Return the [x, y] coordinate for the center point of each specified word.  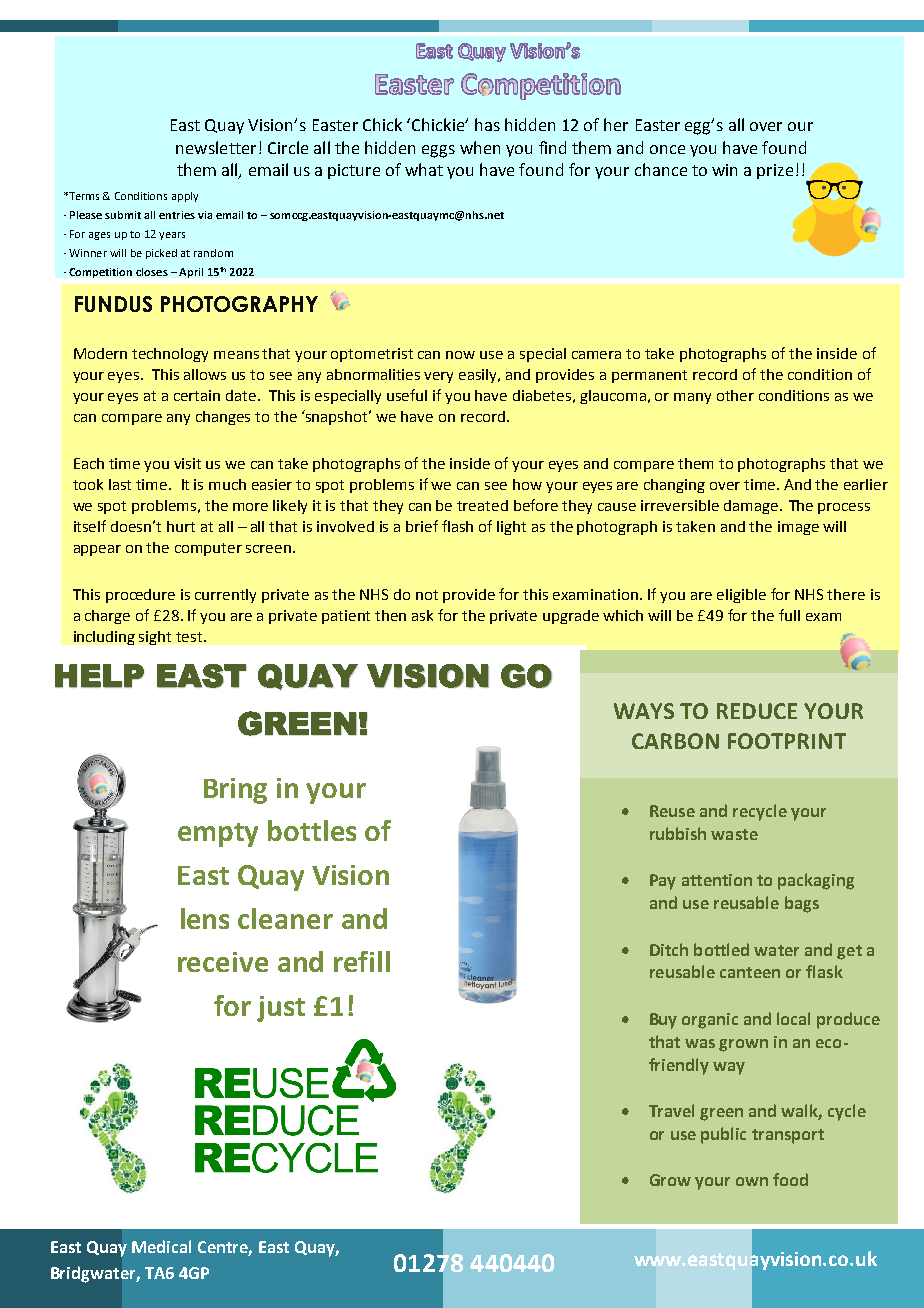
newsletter [216, 147]
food [790, 1179]
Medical [161, 1246]
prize [775, 171]
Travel [671, 1110]
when [480, 147]
